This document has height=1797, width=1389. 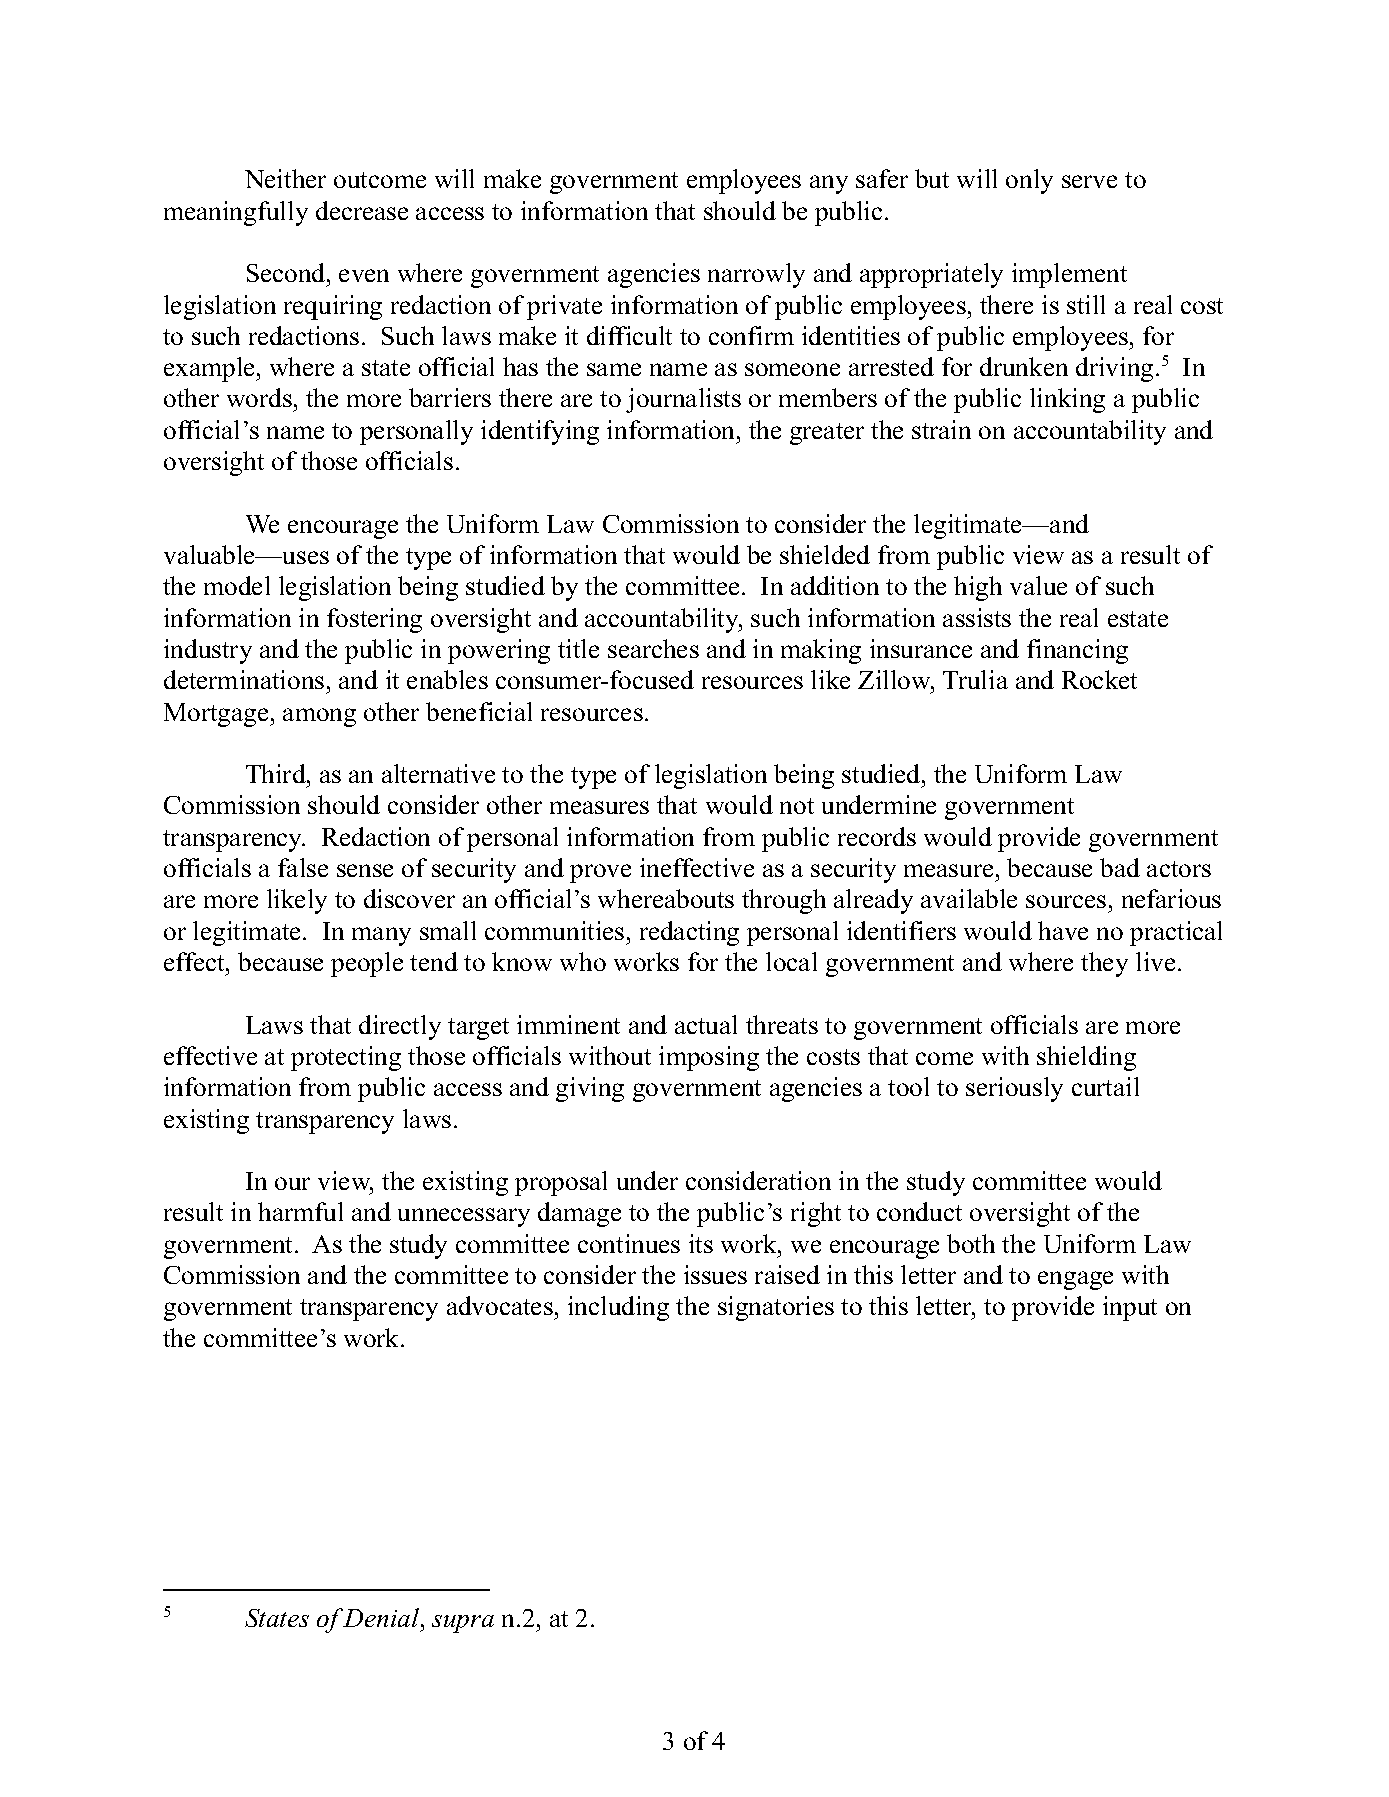 What do you see at coordinates (689, 933) in the document?
I see `redacting` at bounding box center [689, 933].
